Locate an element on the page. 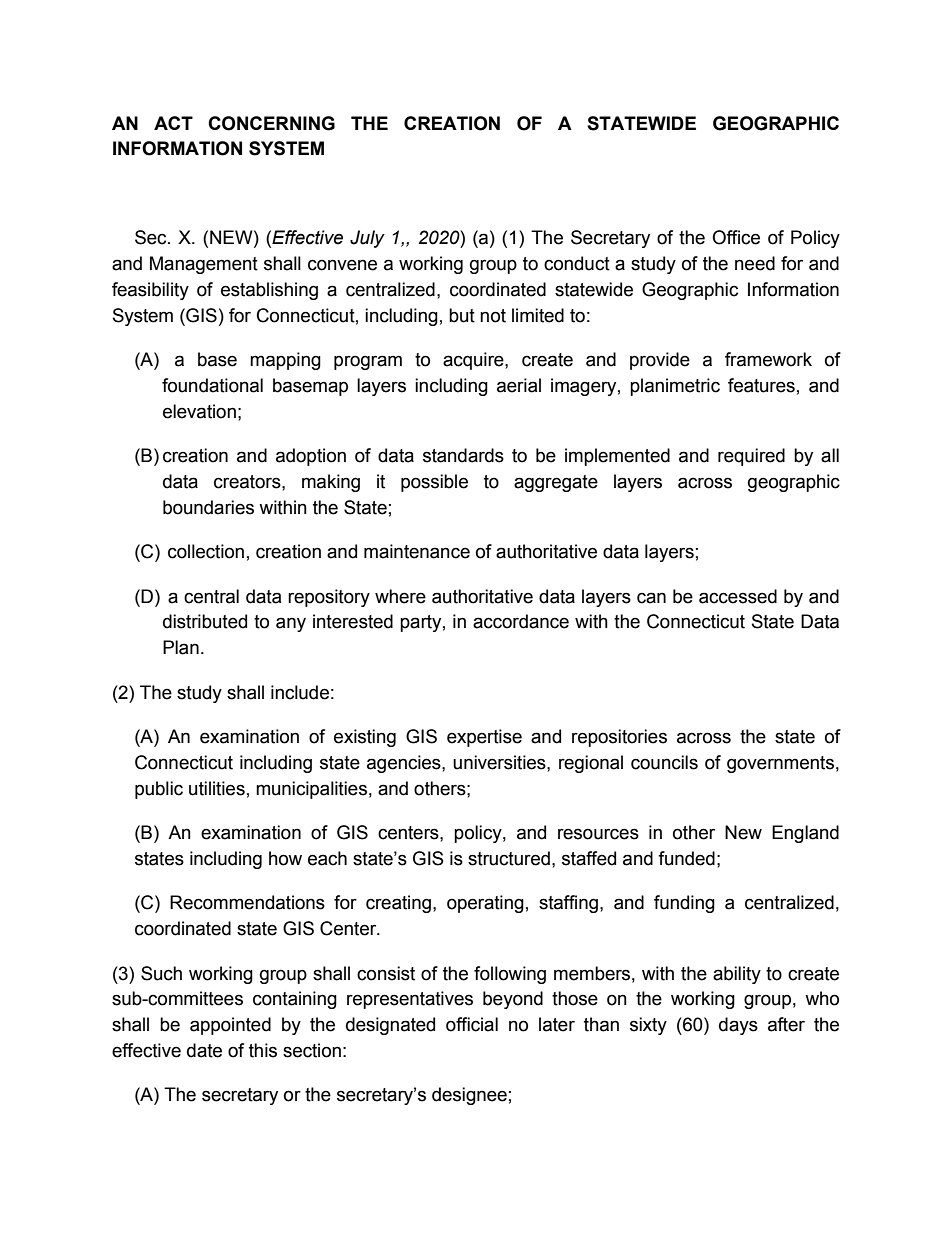 Image resolution: width=952 pixels, height=1233 pixels. days is located at coordinates (738, 1026).
